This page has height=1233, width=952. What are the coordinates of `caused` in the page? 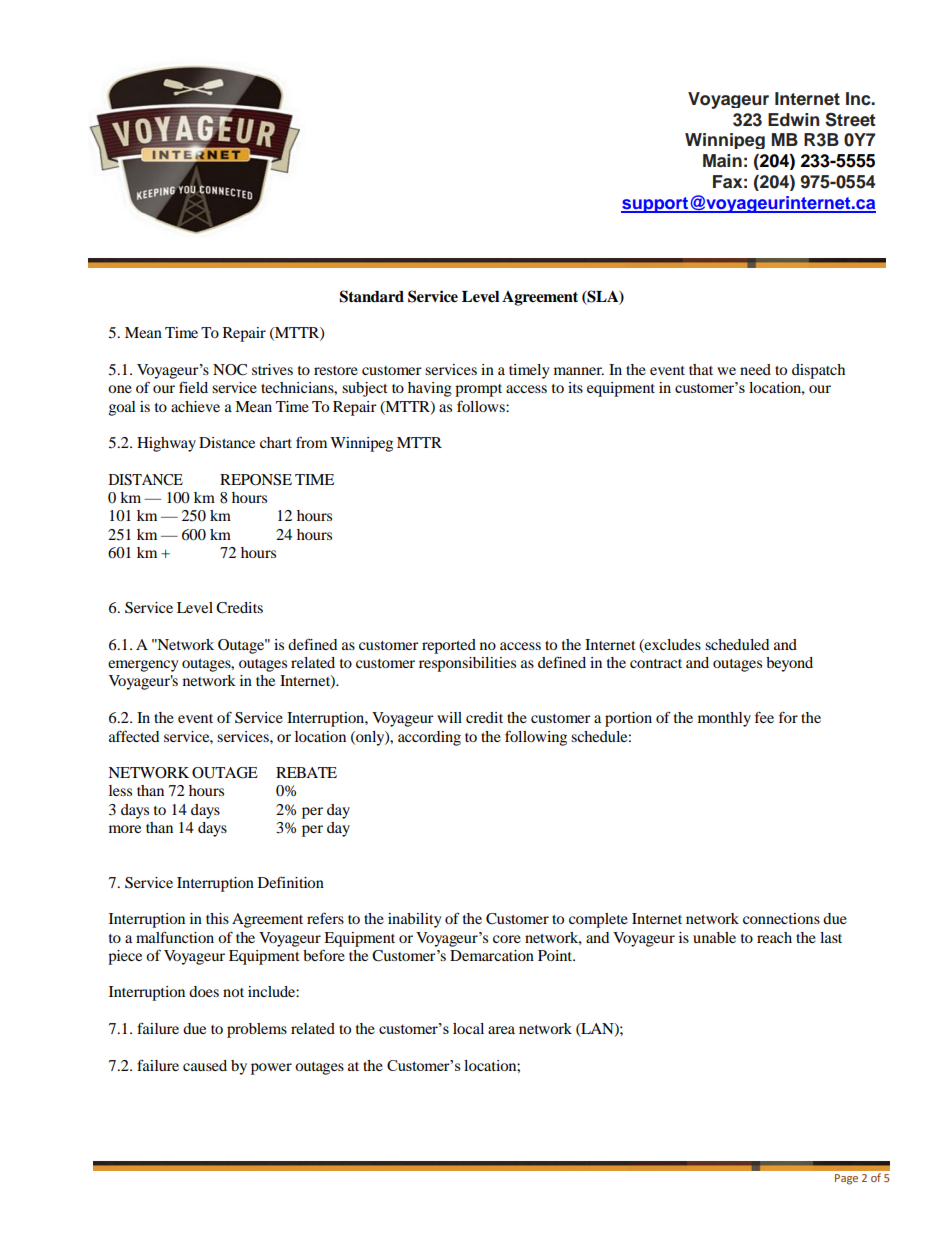 It's located at (205, 1065).
